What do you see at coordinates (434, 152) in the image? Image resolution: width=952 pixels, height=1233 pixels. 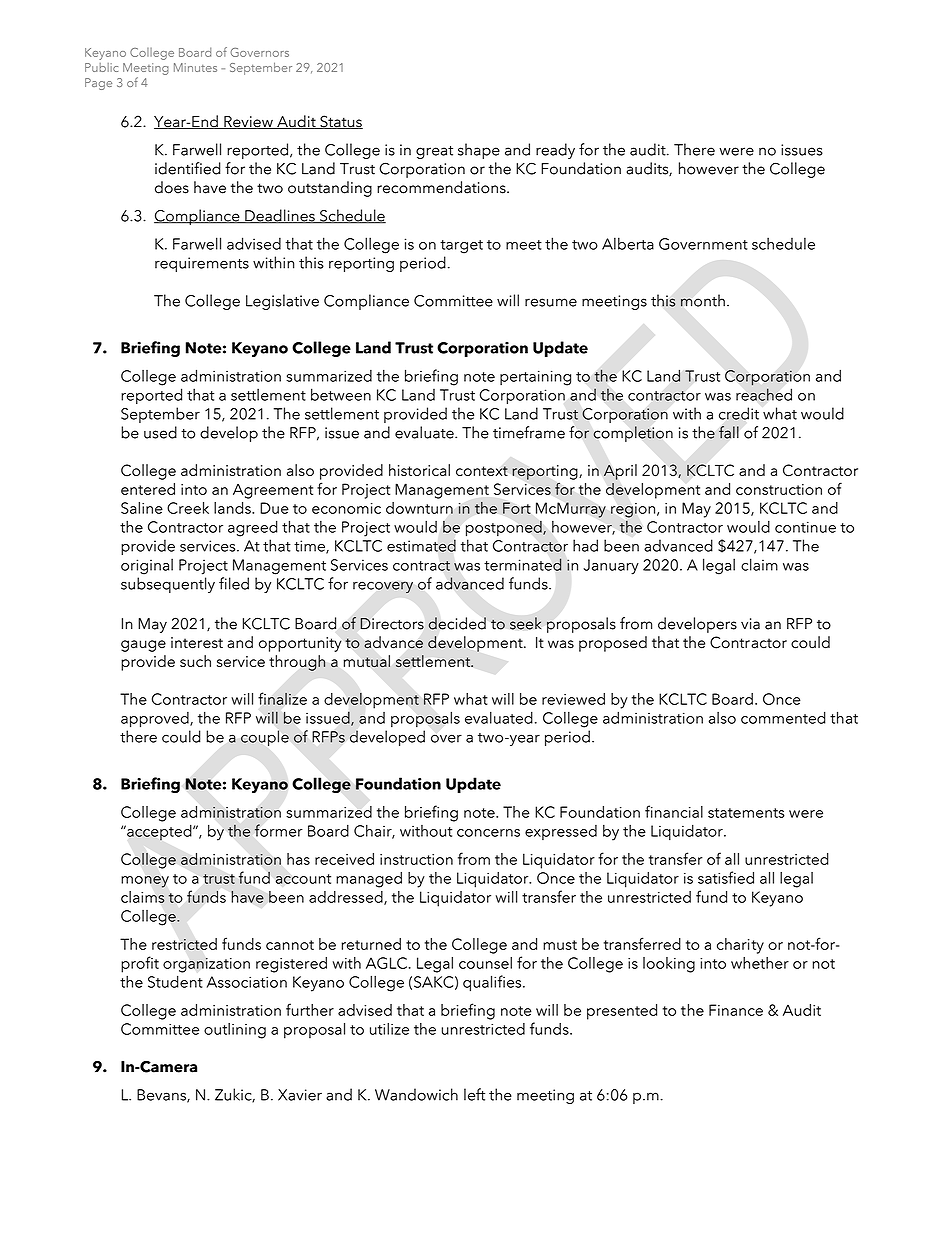 I see `great` at bounding box center [434, 152].
